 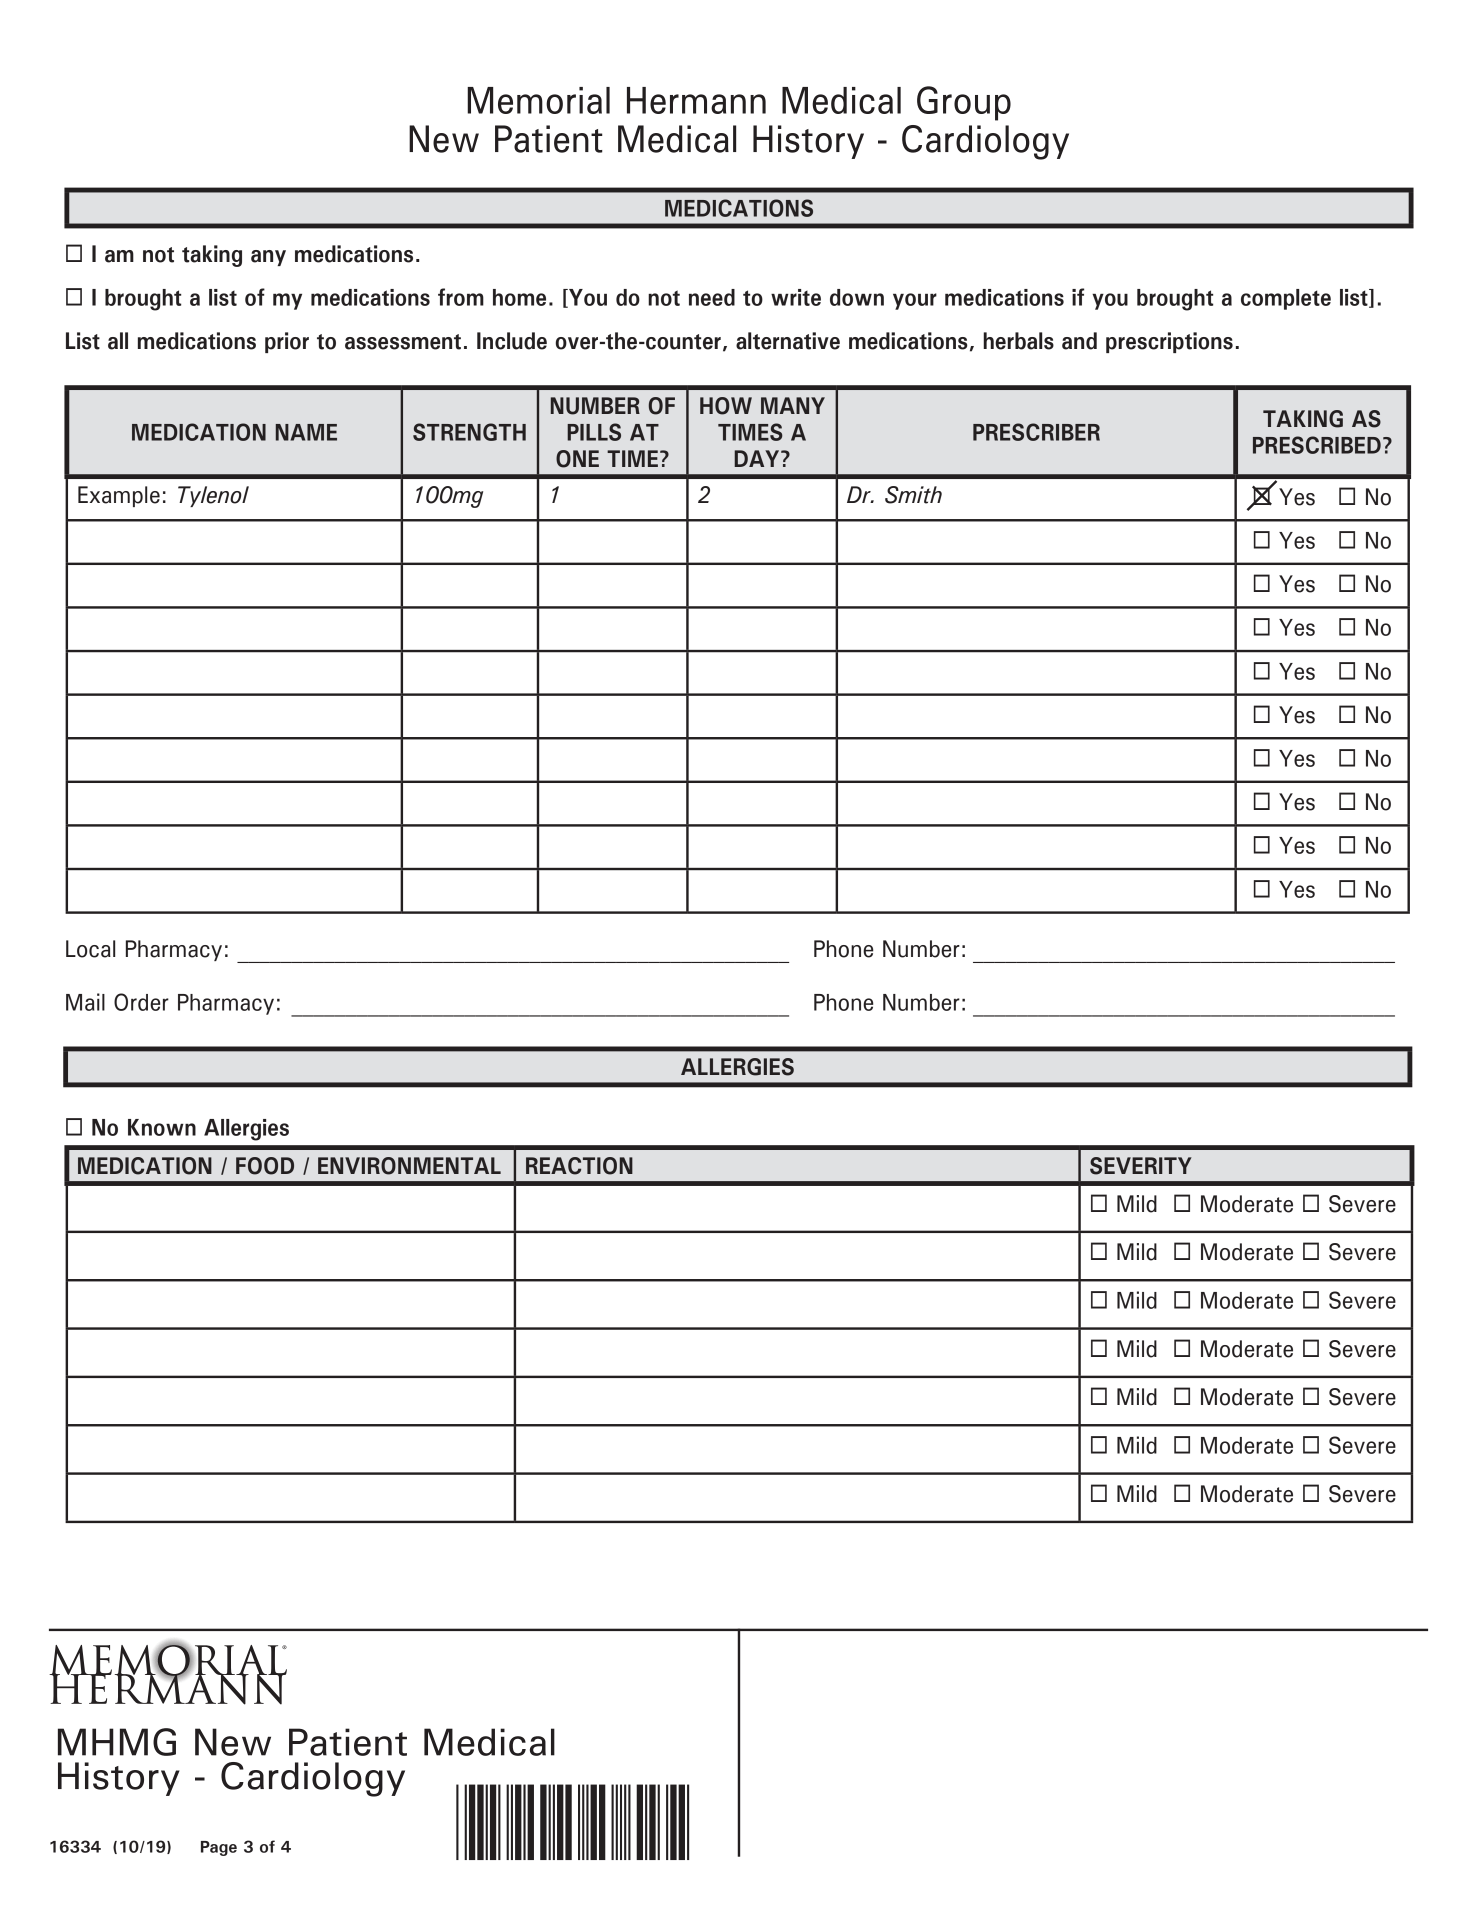 I want to click on Order, so click(x=141, y=1002).
